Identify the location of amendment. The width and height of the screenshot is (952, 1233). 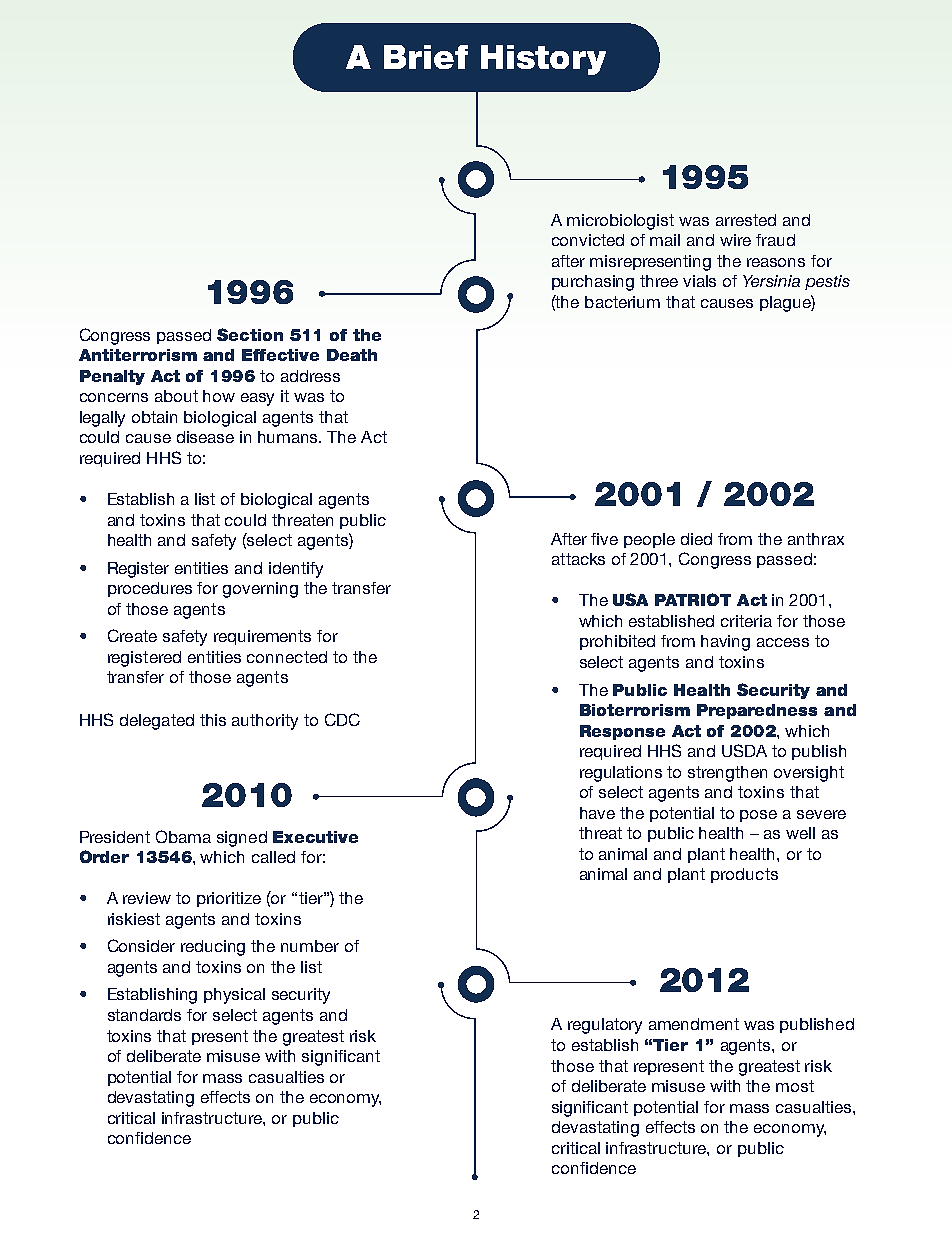
(694, 1024).
